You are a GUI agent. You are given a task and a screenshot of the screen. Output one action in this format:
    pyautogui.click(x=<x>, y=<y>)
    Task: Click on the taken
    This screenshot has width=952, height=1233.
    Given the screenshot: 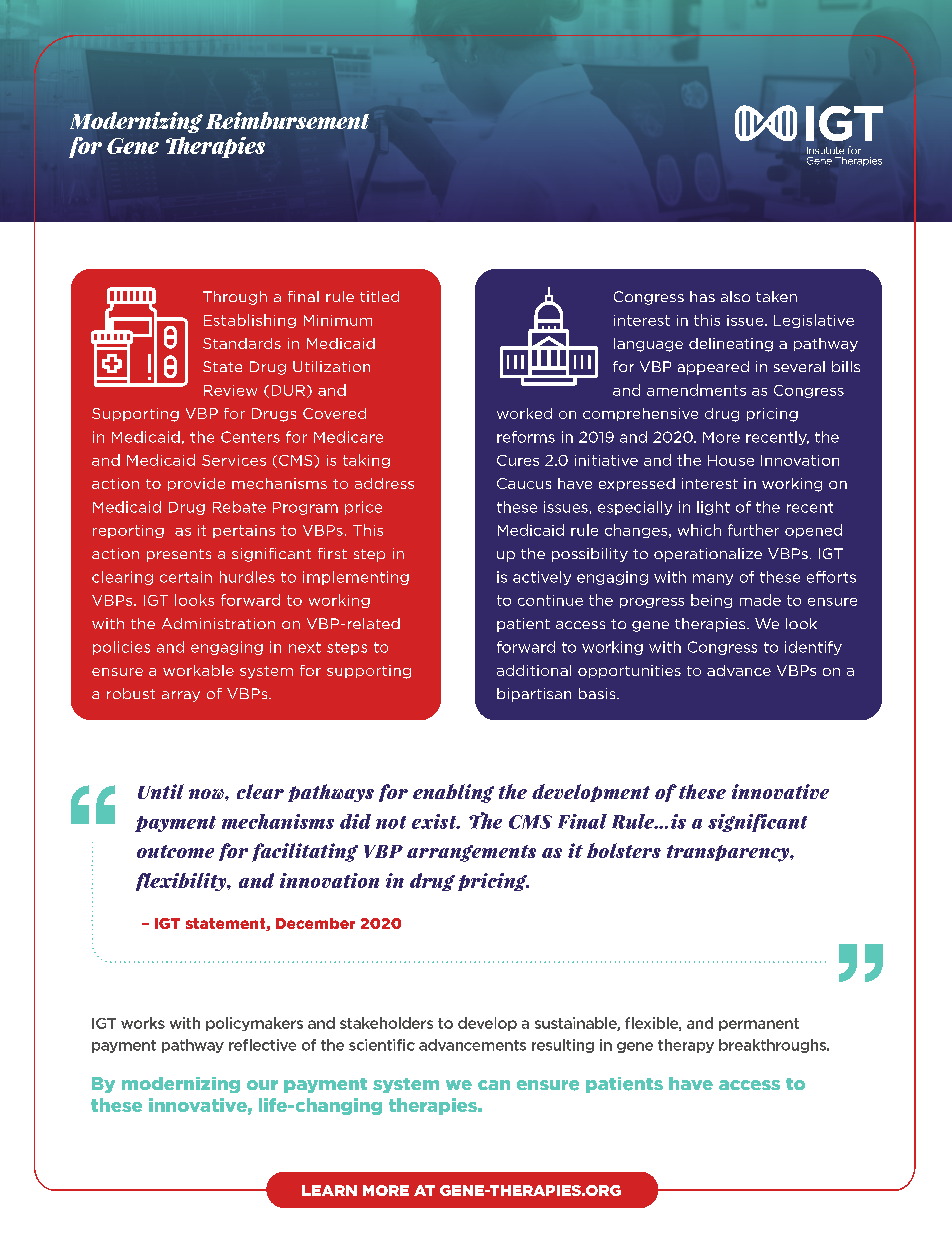 What is the action you would take?
    pyautogui.click(x=776, y=296)
